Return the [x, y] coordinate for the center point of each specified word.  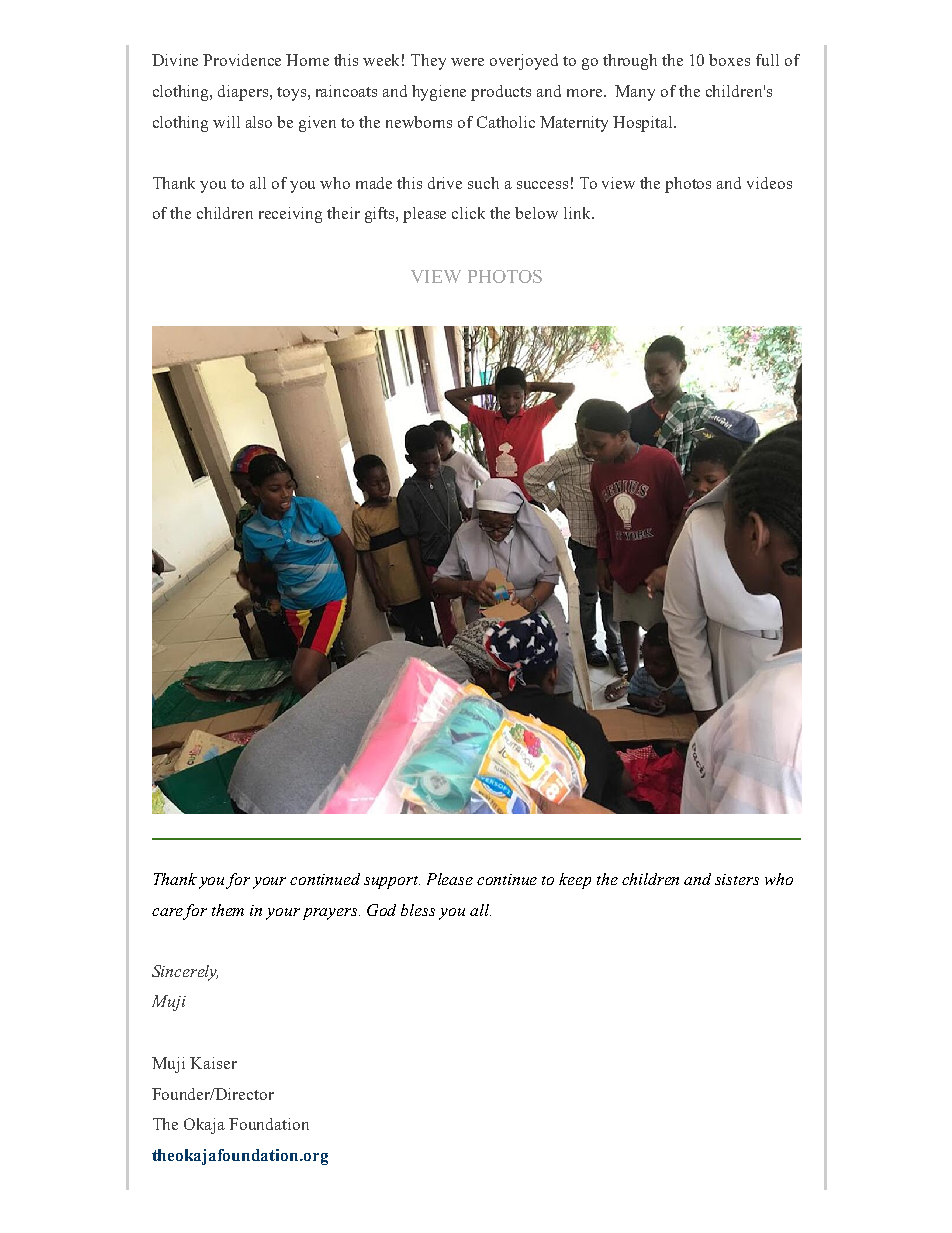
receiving [290, 215]
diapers [244, 93]
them [228, 910]
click [468, 213]
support [392, 882]
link [578, 213]
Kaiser [213, 1063]
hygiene [439, 93]
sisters [737, 879]
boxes [729, 60]
